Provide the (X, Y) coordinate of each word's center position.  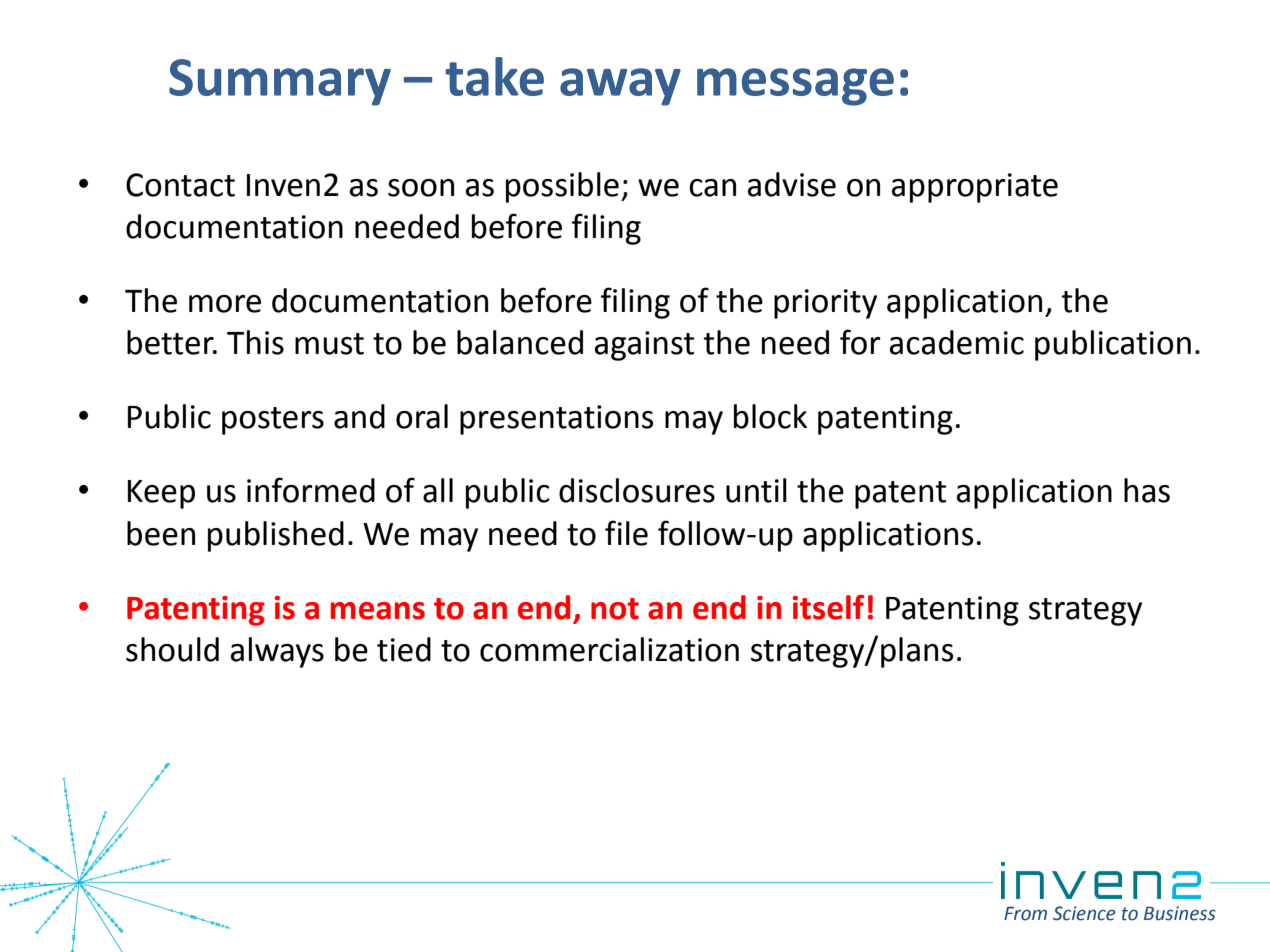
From (1025, 914)
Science (1084, 913)
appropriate (975, 188)
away (620, 87)
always (277, 652)
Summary (280, 82)
